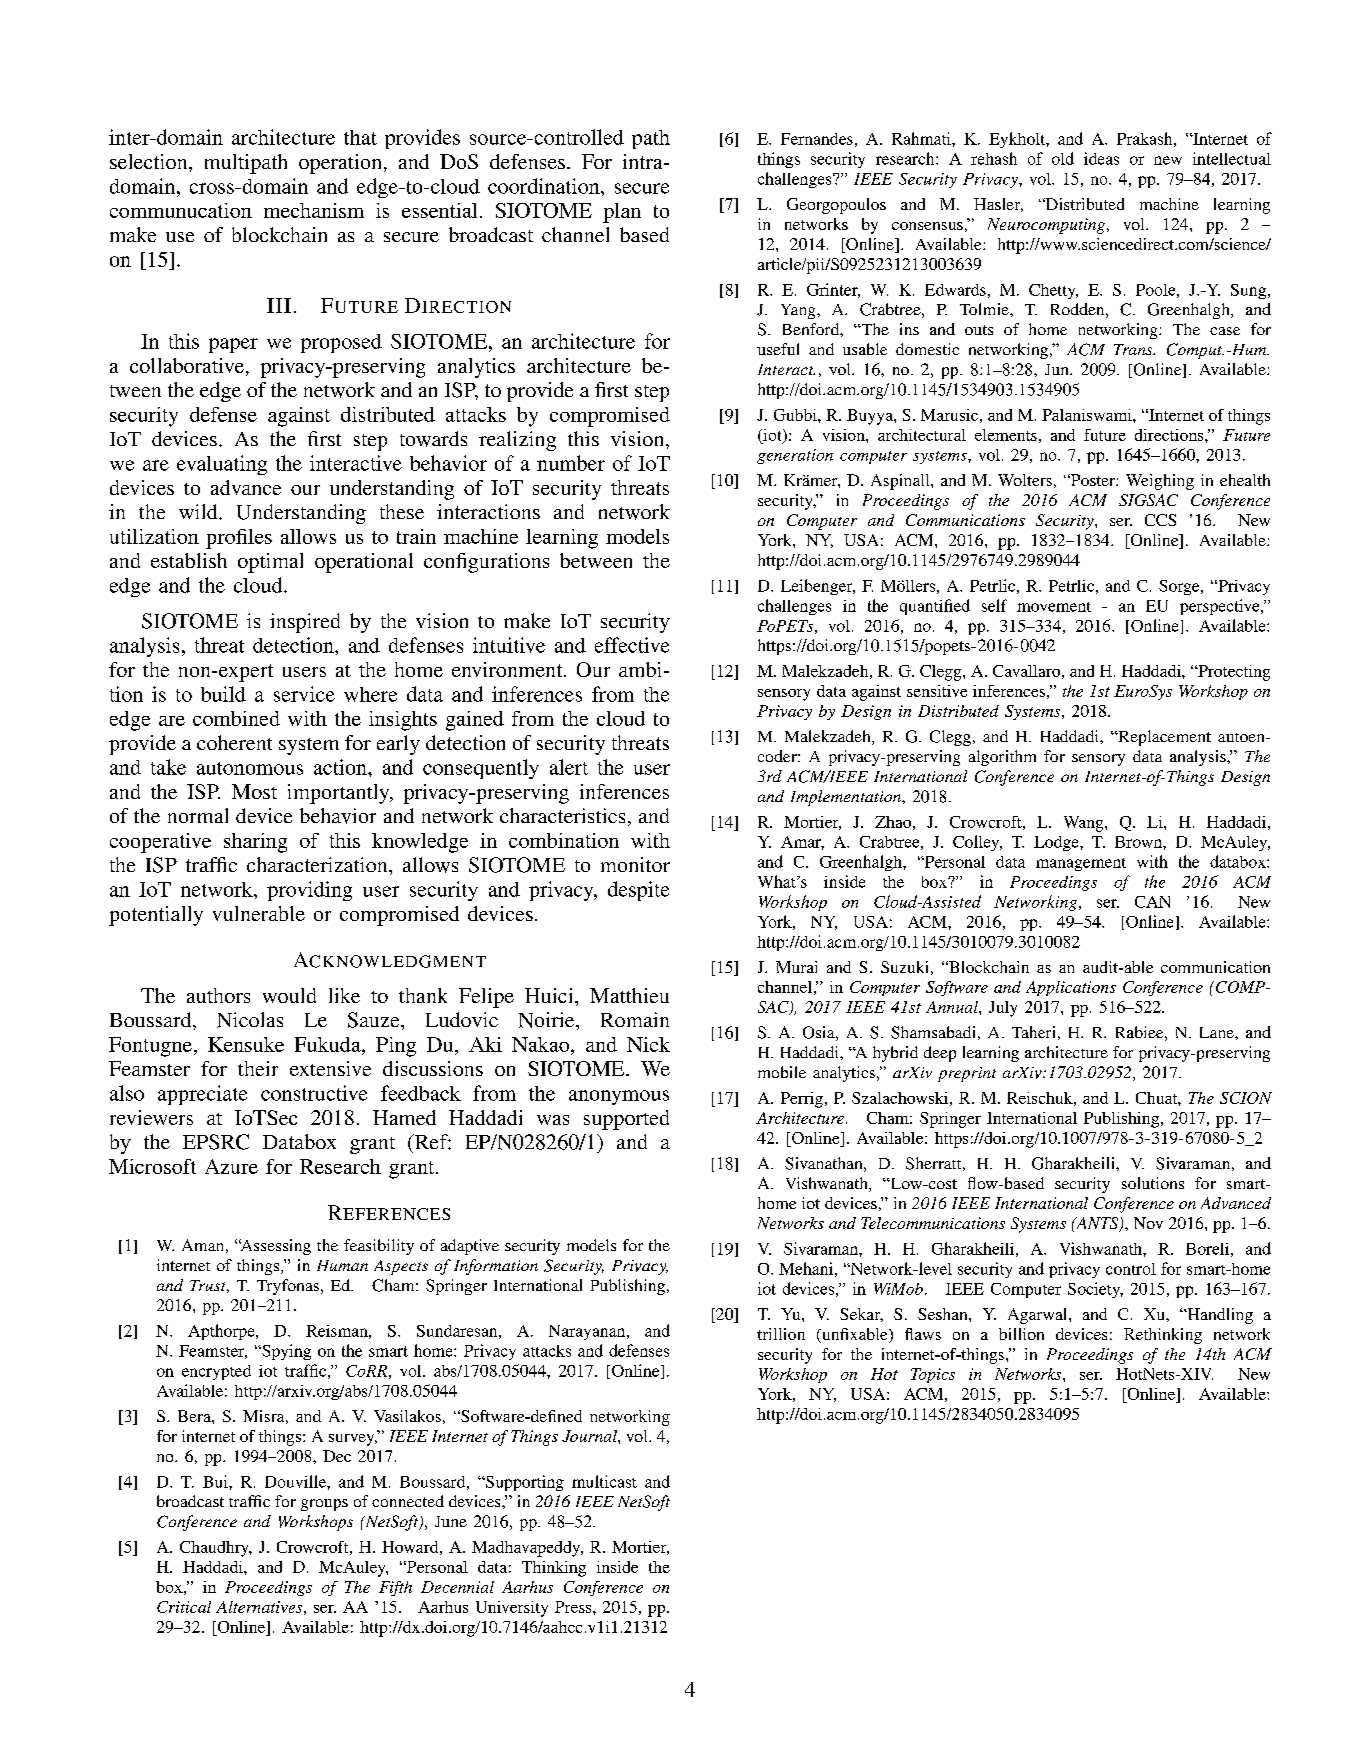 The width and height of the image is (1362, 1763). Describe the element at coordinates (305, 623) in the image. I see `inspired` at that location.
